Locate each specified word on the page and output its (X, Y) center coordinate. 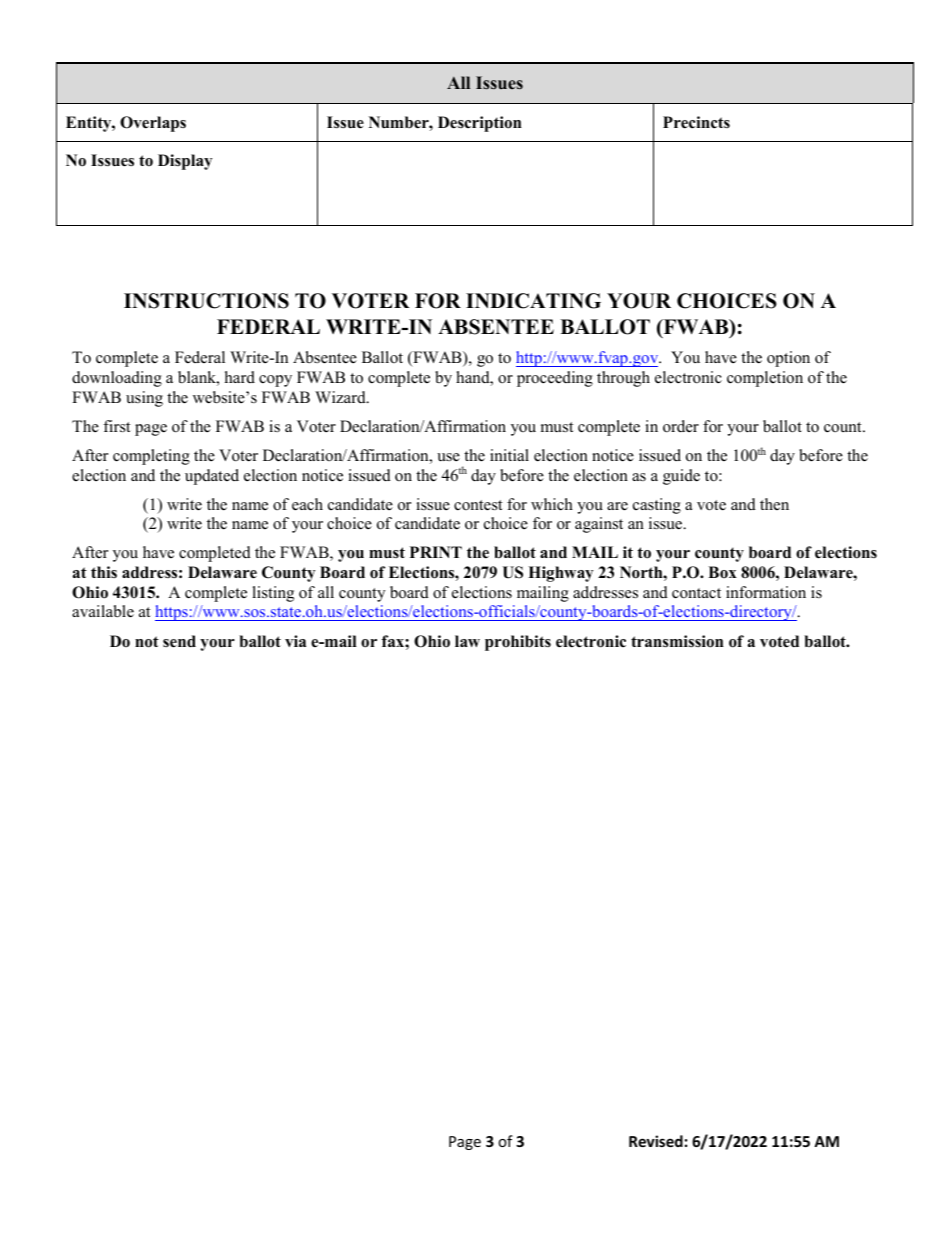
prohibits (518, 643)
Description (480, 124)
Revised (656, 1141)
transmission (677, 641)
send (179, 641)
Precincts (696, 122)
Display (185, 162)
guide (681, 477)
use (448, 457)
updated (212, 477)
